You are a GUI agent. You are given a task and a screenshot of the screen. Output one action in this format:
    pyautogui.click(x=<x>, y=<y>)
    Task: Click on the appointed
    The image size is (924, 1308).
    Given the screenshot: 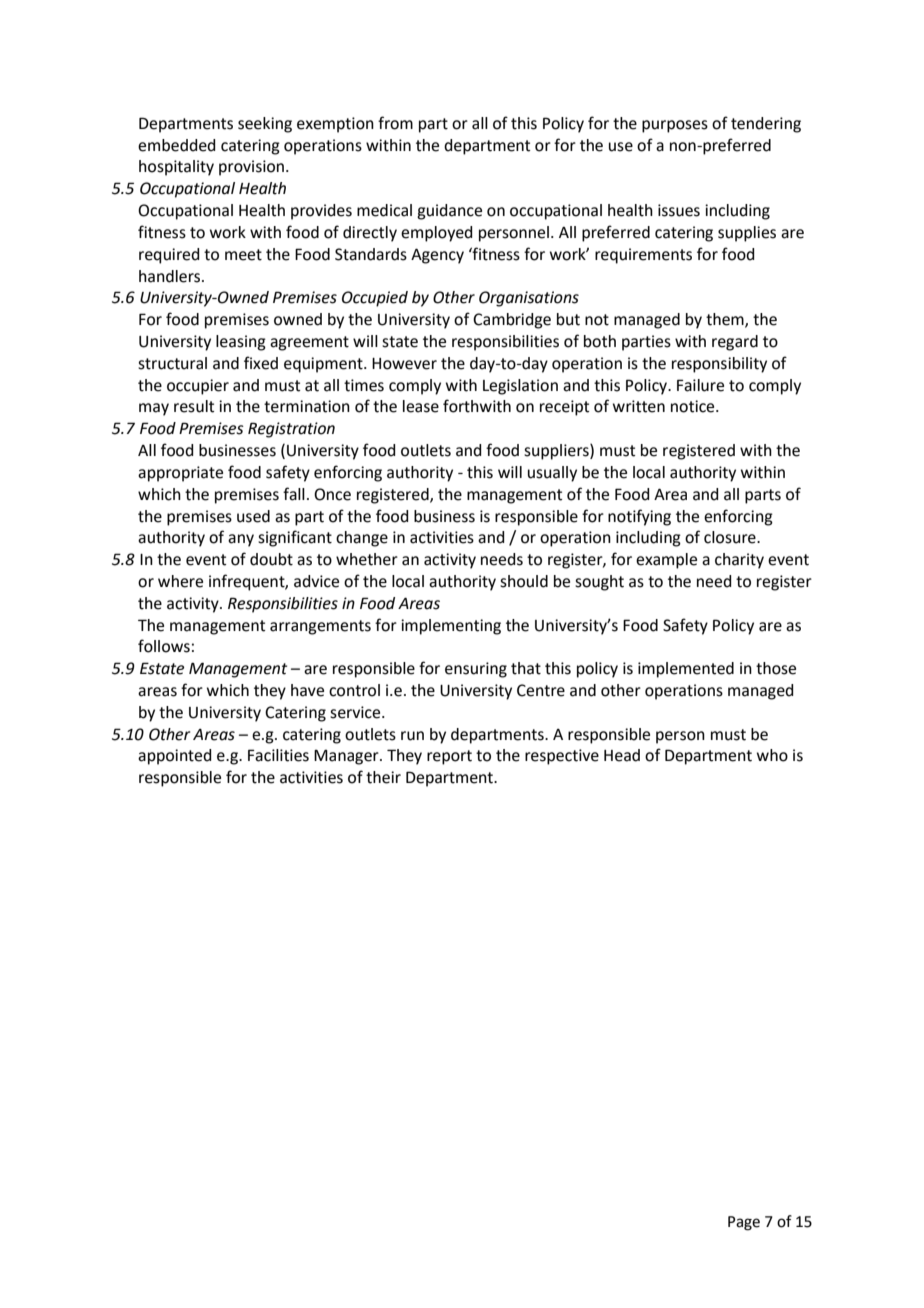 What is the action you would take?
    pyautogui.click(x=174, y=757)
